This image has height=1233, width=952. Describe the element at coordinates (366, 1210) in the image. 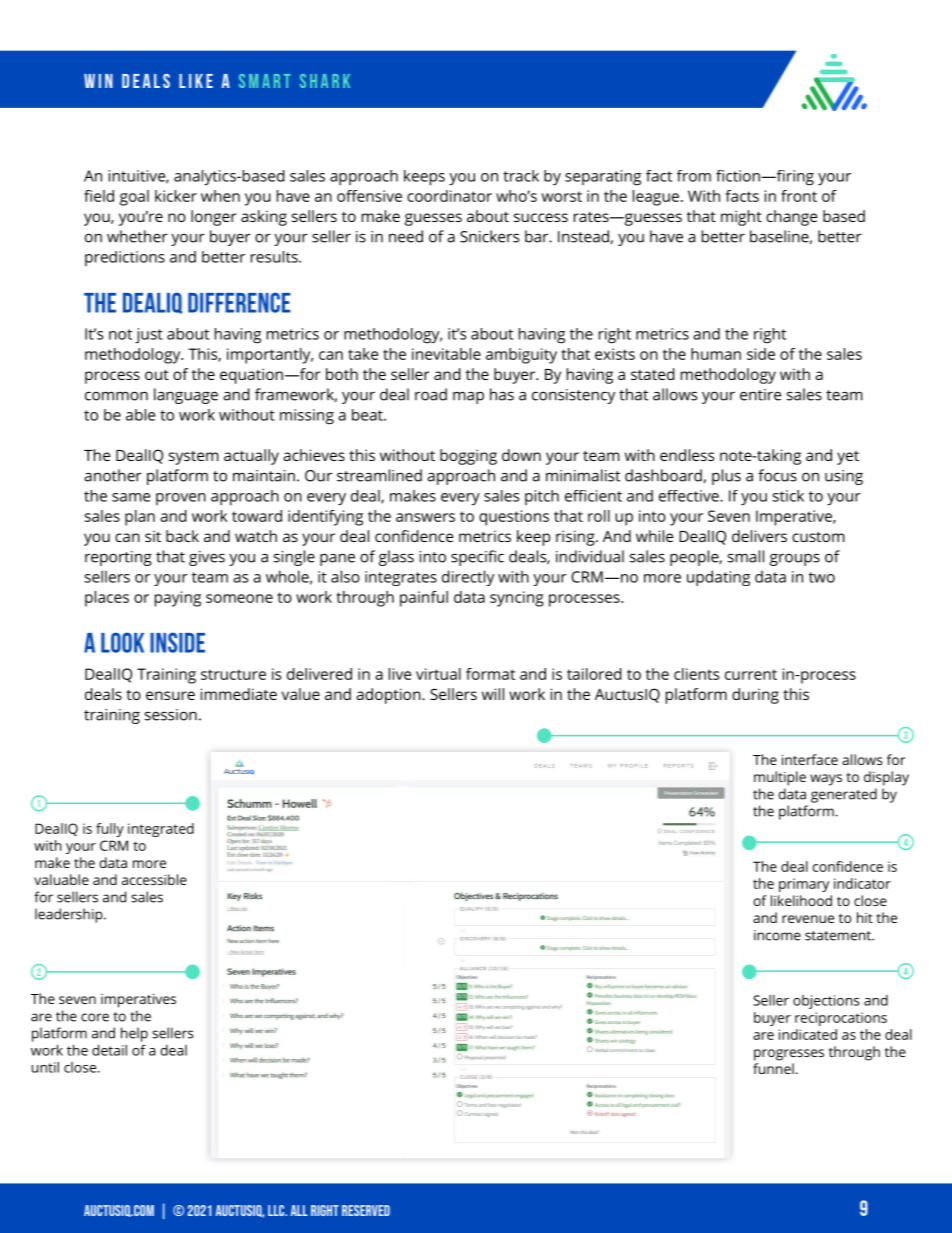

I see `Reserved` at that location.
